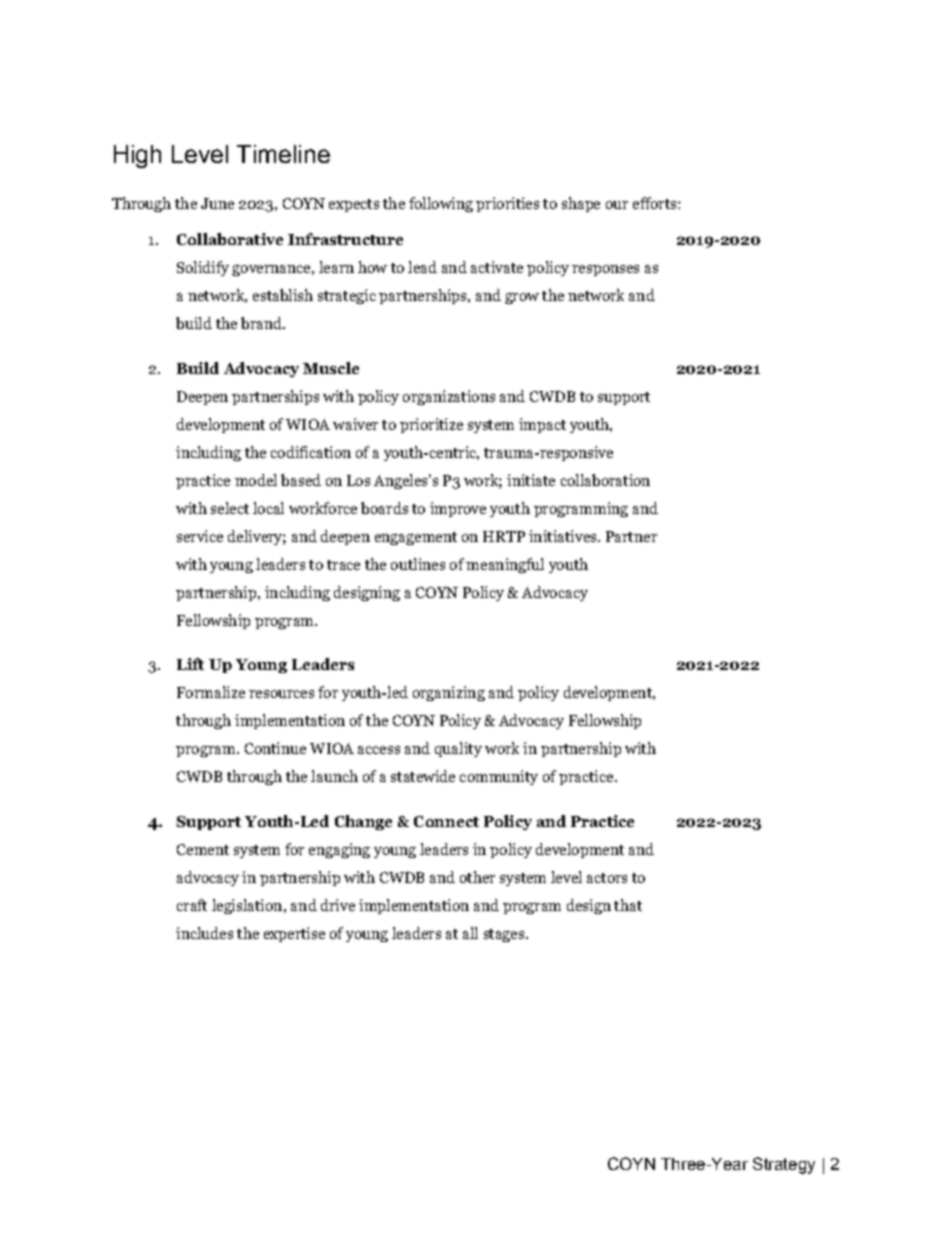 Image resolution: width=952 pixels, height=1233 pixels. Describe the element at coordinates (441, 204) in the screenshot. I see `following` at that location.
